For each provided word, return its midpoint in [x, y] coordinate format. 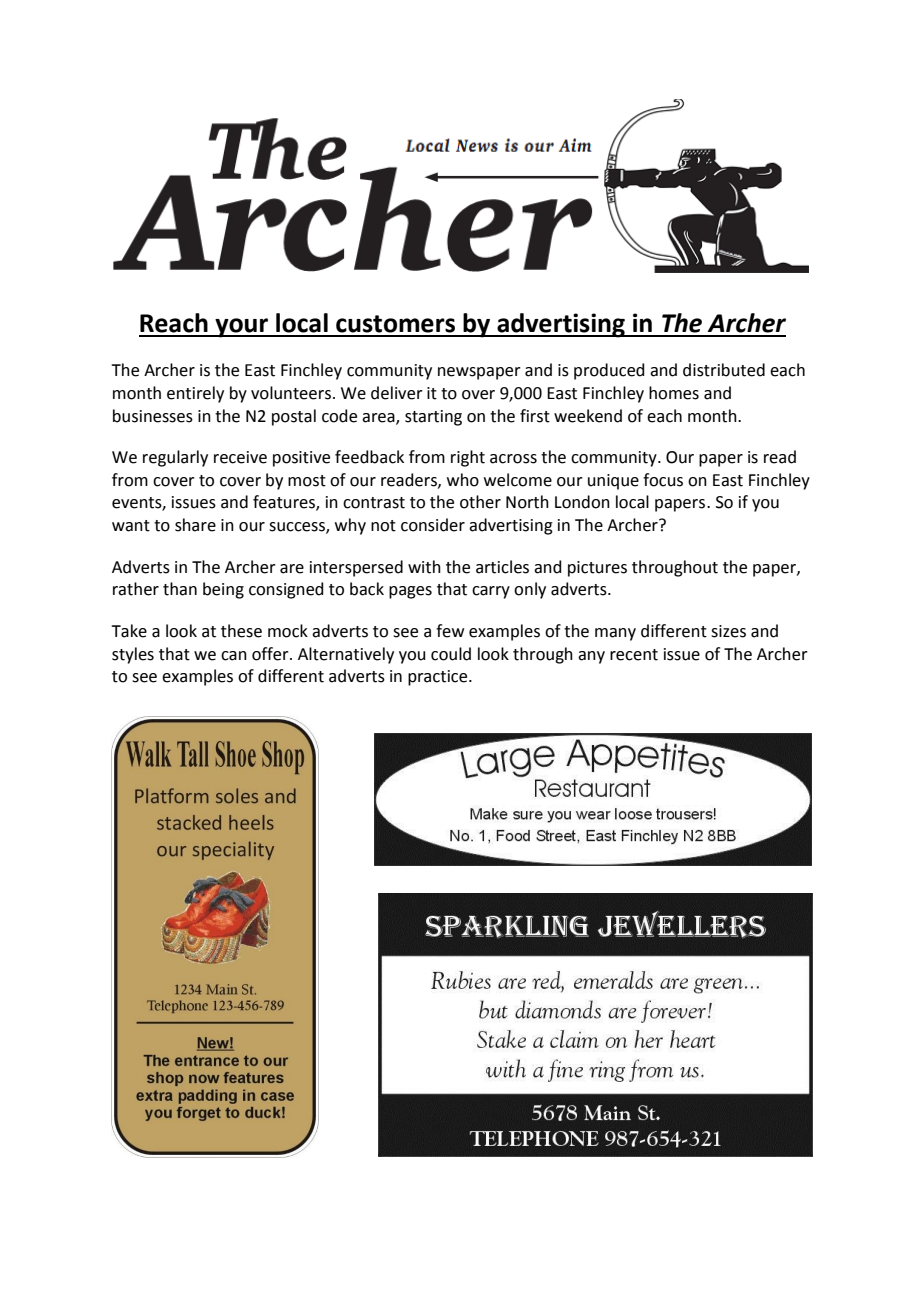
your [242, 328]
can [234, 656]
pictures [597, 569]
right [468, 458]
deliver [397, 393]
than [180, 589]
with [424, 567]
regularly [175, 458]
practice [439, 678]
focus [663, 480]
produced [609, 371]
